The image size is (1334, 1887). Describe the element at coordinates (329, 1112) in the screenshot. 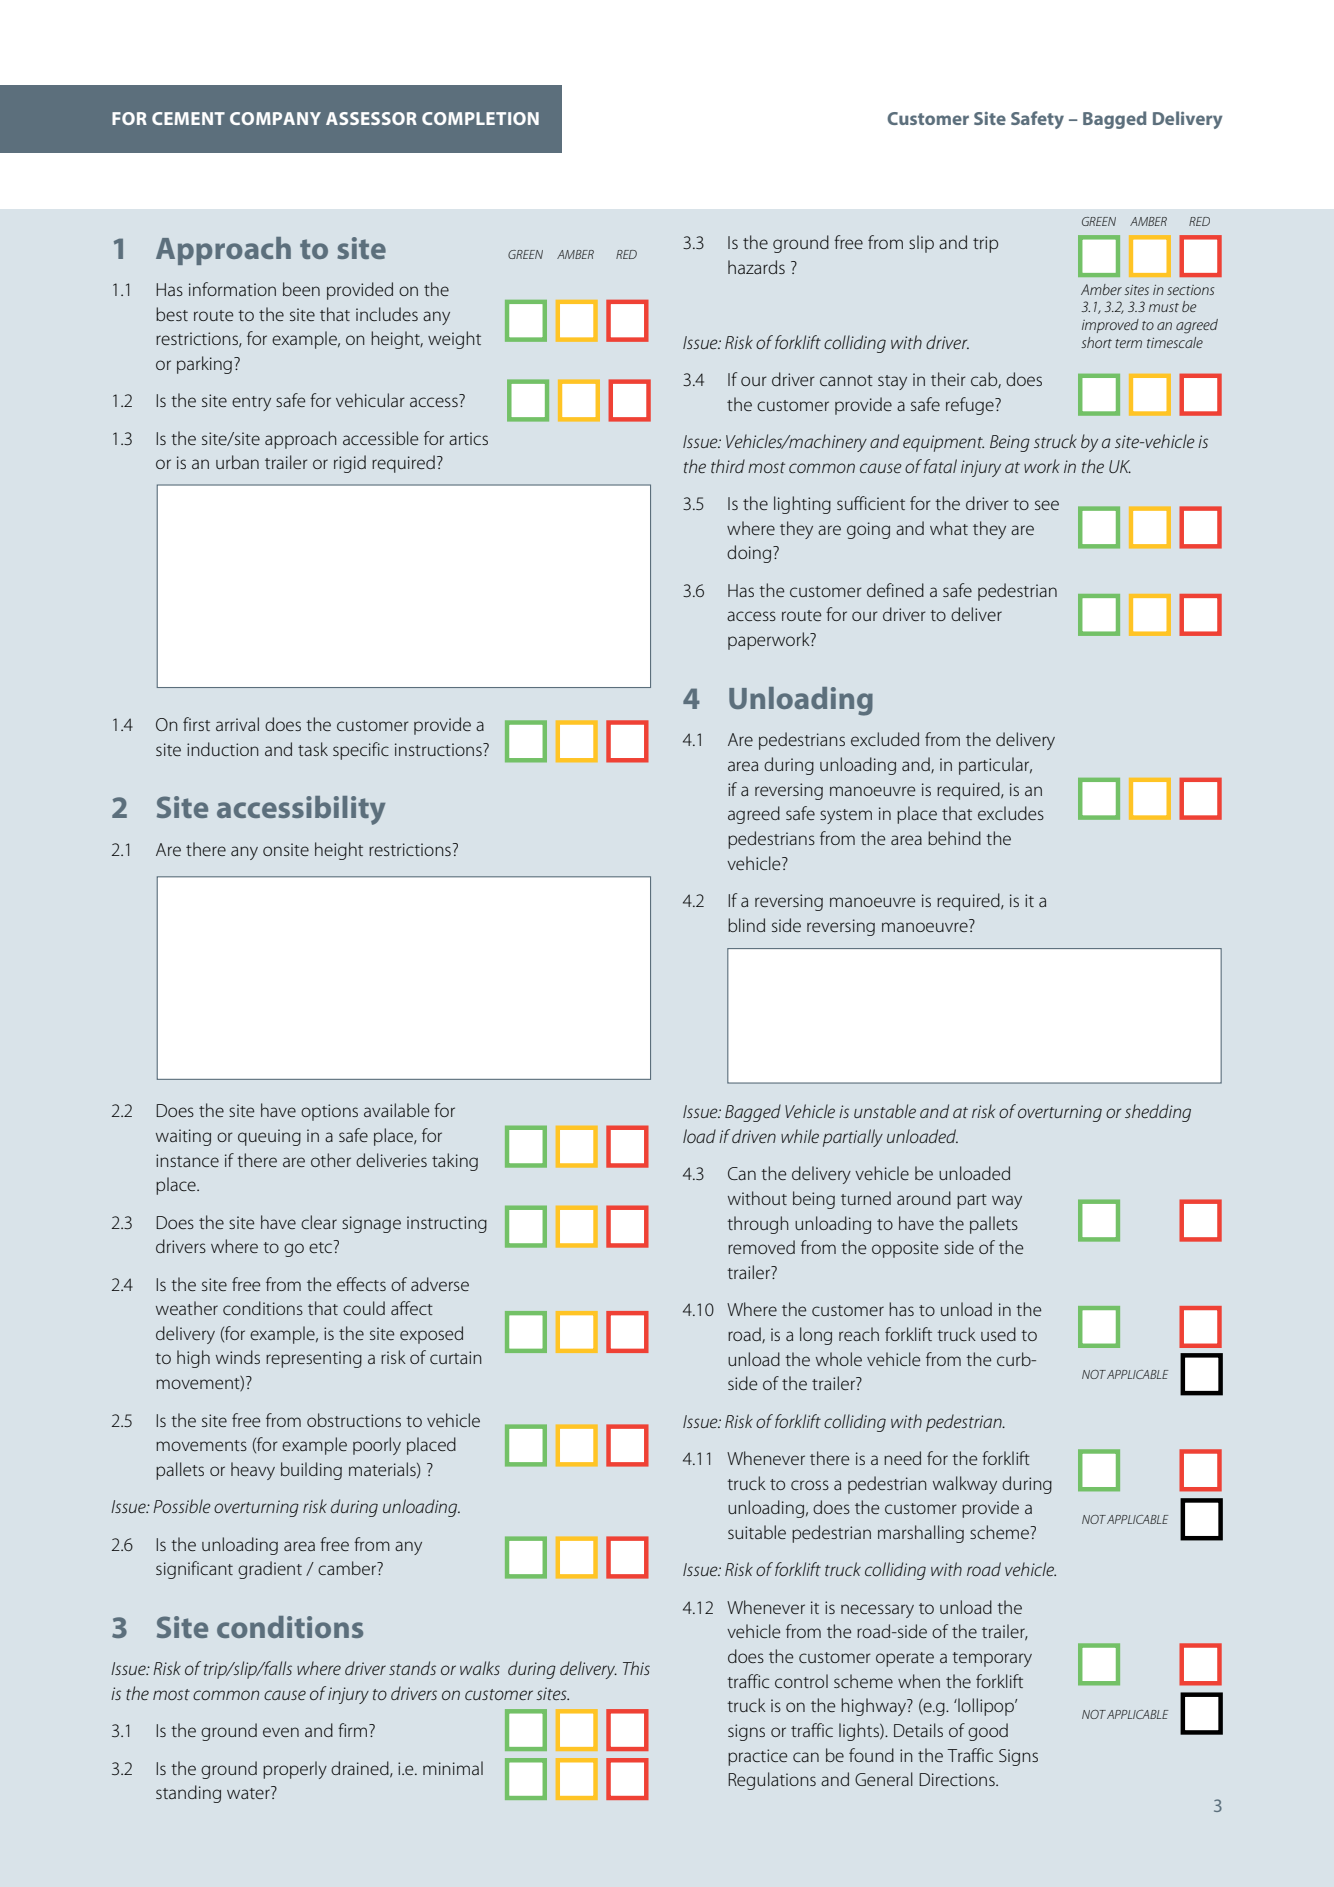

I see `options` at that location.
